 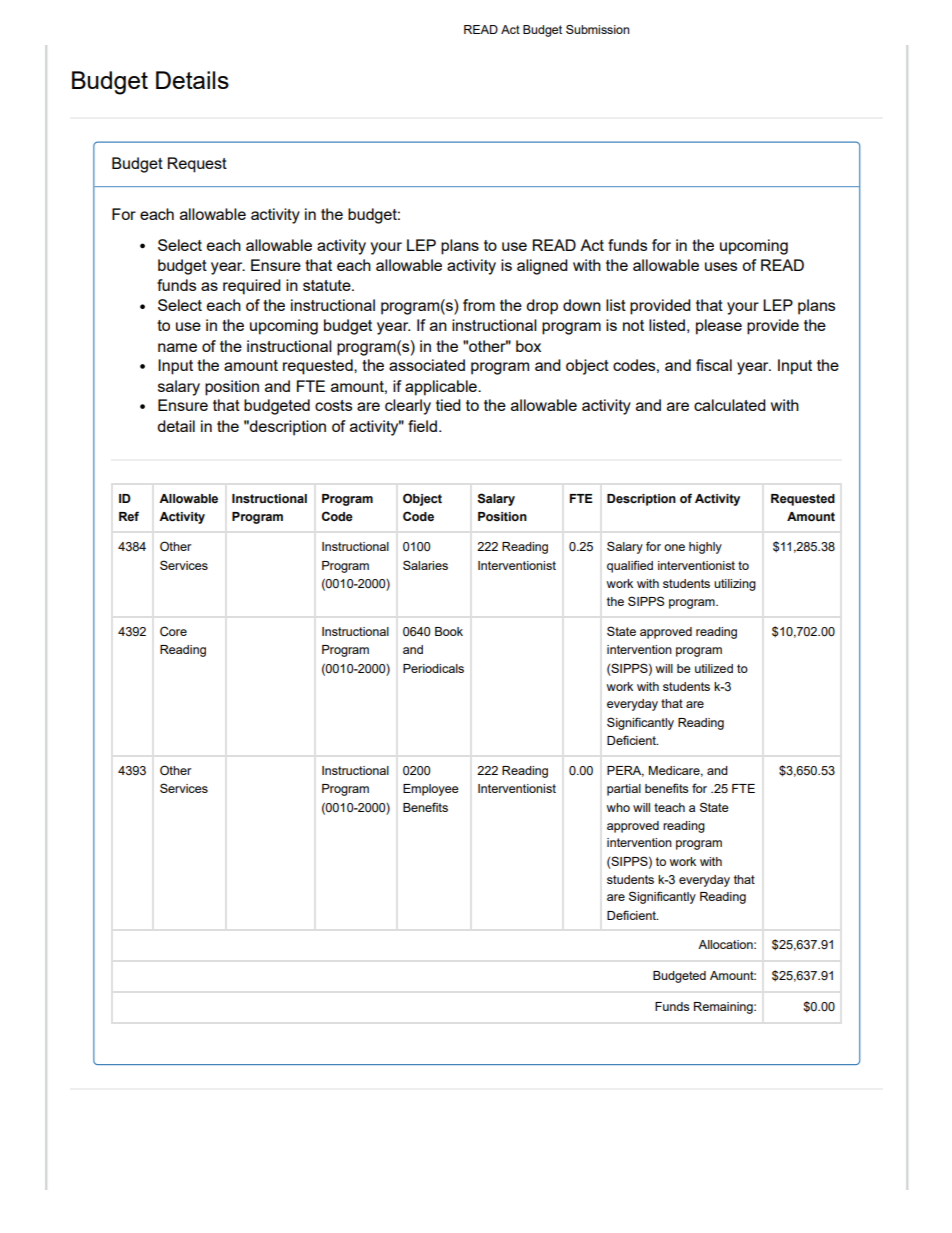 I want to click on uses, so click(x=721, y=266).
